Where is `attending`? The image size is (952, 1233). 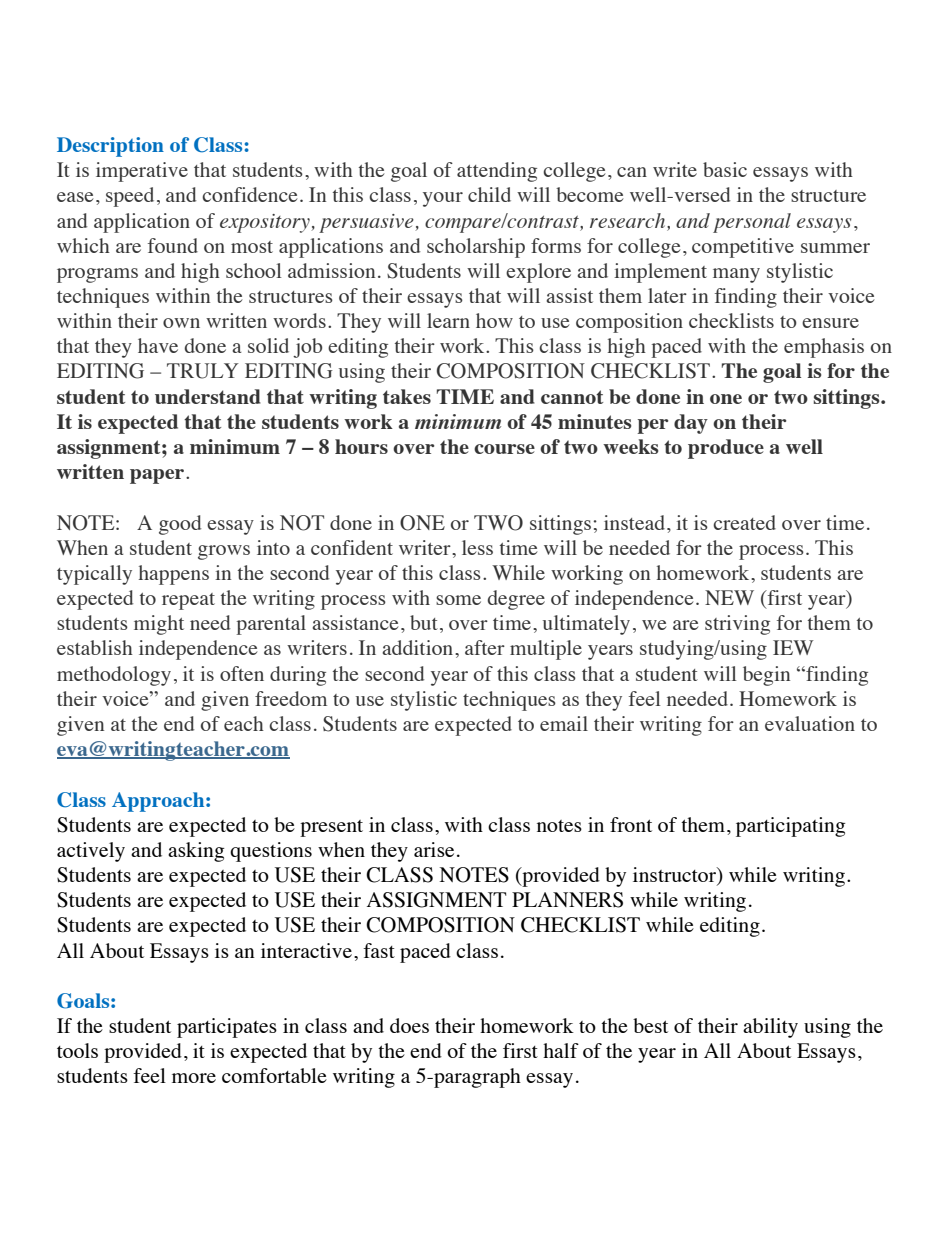 attending is located at coordinates (497, 172).
